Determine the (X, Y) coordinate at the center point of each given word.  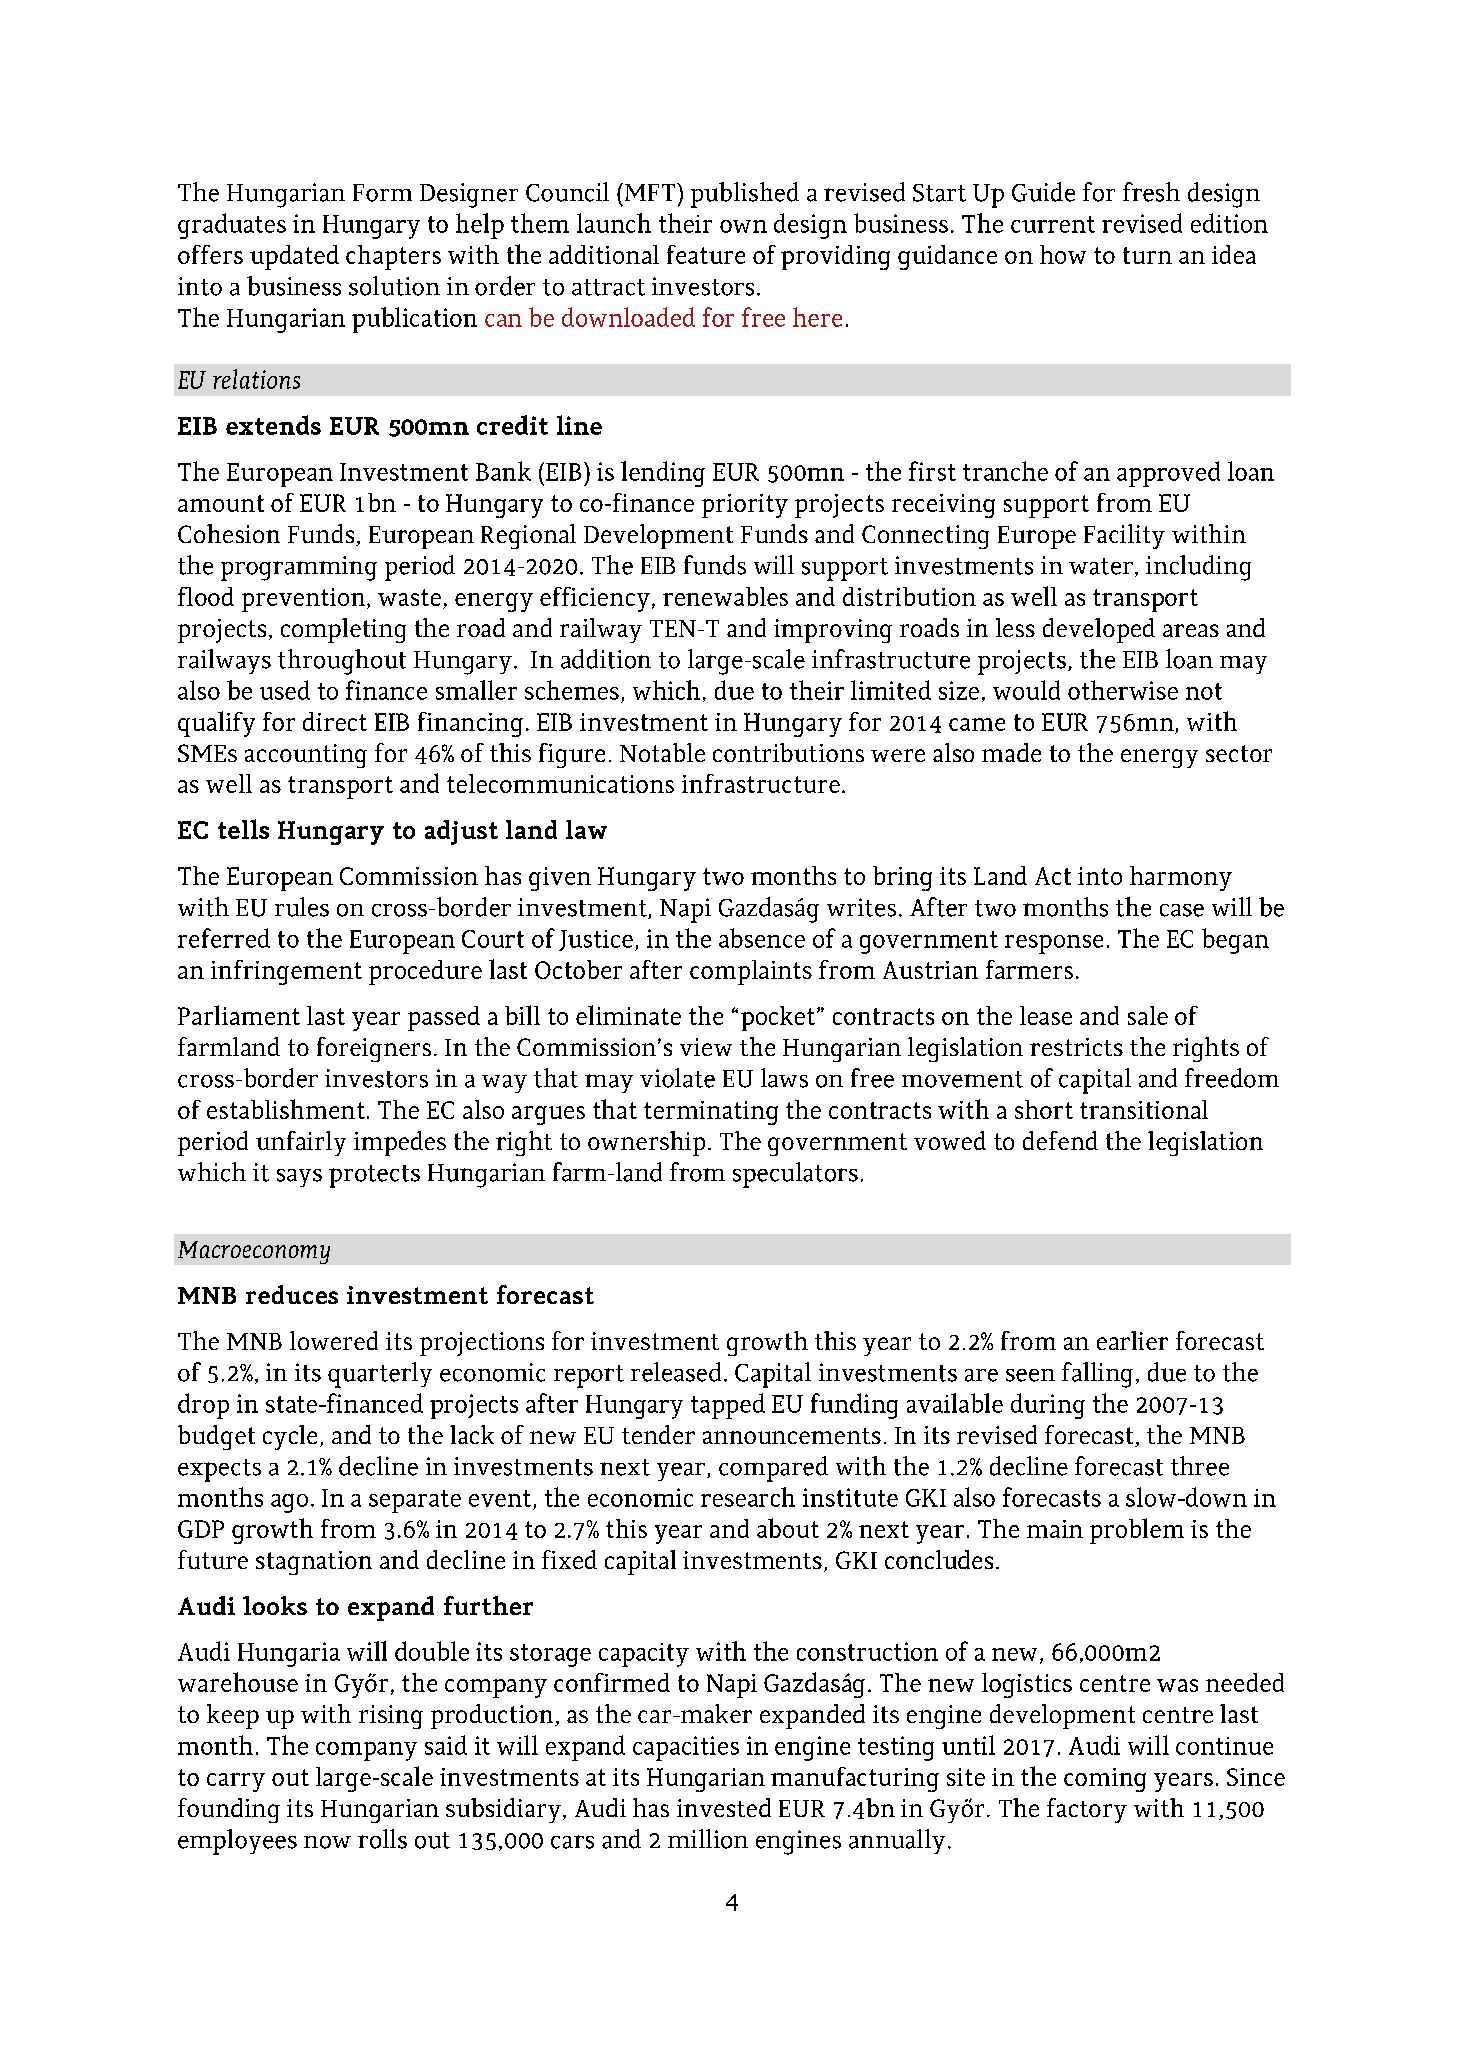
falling (1097, 1375)
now (327, 1842)
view (706, 1047)
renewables (725, 596)
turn (1147, 255)
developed (1099, 630)
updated (294, 257)
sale (1148, 1015)
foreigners (374, 1049)
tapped (728, 1406)
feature (706, 254)
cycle (290, 1437)
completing (343, 630)
